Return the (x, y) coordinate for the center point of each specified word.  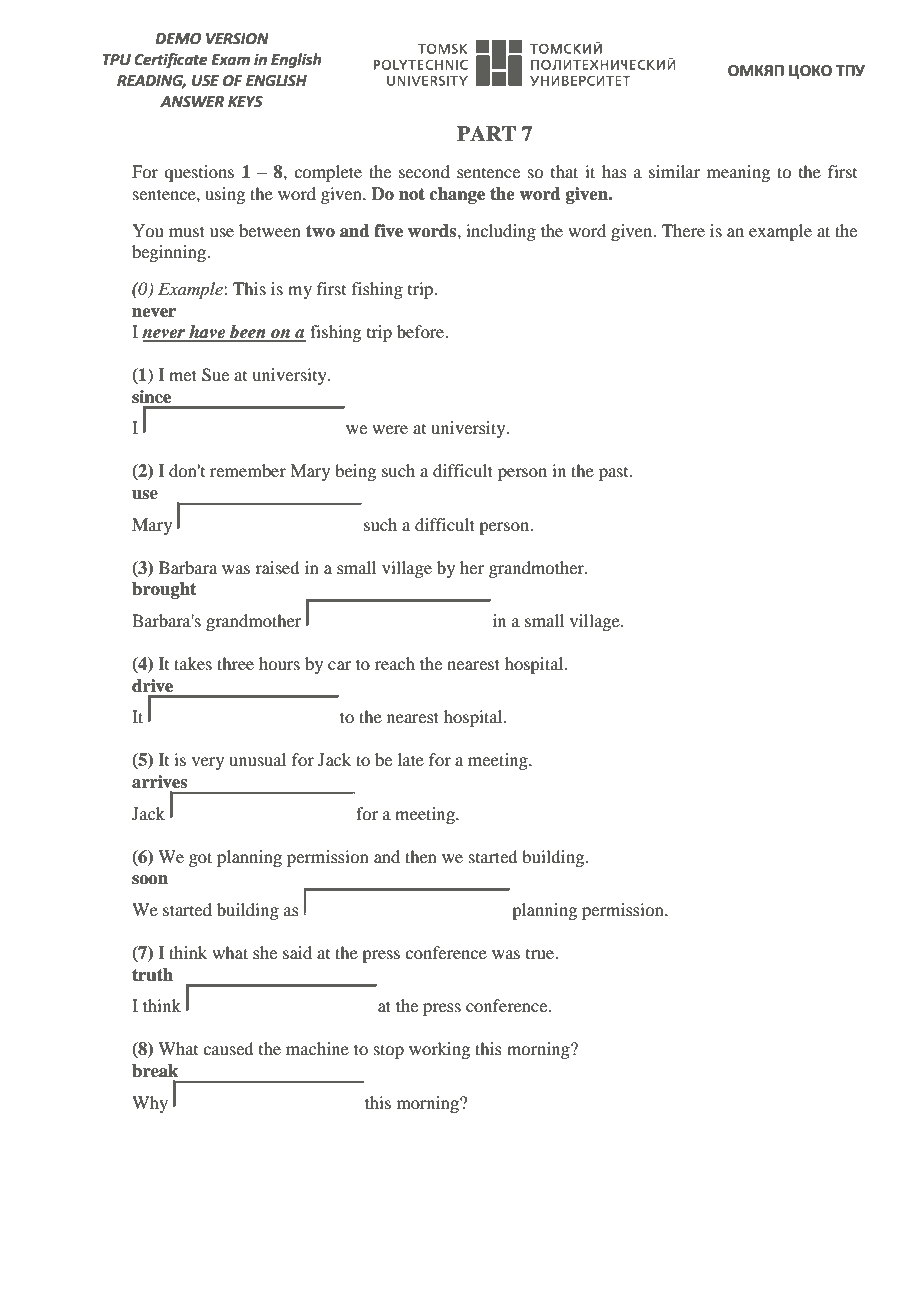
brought (164, 590)
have (207, 333)
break (155, 1071)
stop (389, 1051)
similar (674, 171)
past (615, 474)
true (541, 954)
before (422, 331)
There (683, 230)
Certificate (170, 61)
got (200, 859)
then (421, 856)
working (439, 1050)
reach (395, 663)
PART (486, 133)
